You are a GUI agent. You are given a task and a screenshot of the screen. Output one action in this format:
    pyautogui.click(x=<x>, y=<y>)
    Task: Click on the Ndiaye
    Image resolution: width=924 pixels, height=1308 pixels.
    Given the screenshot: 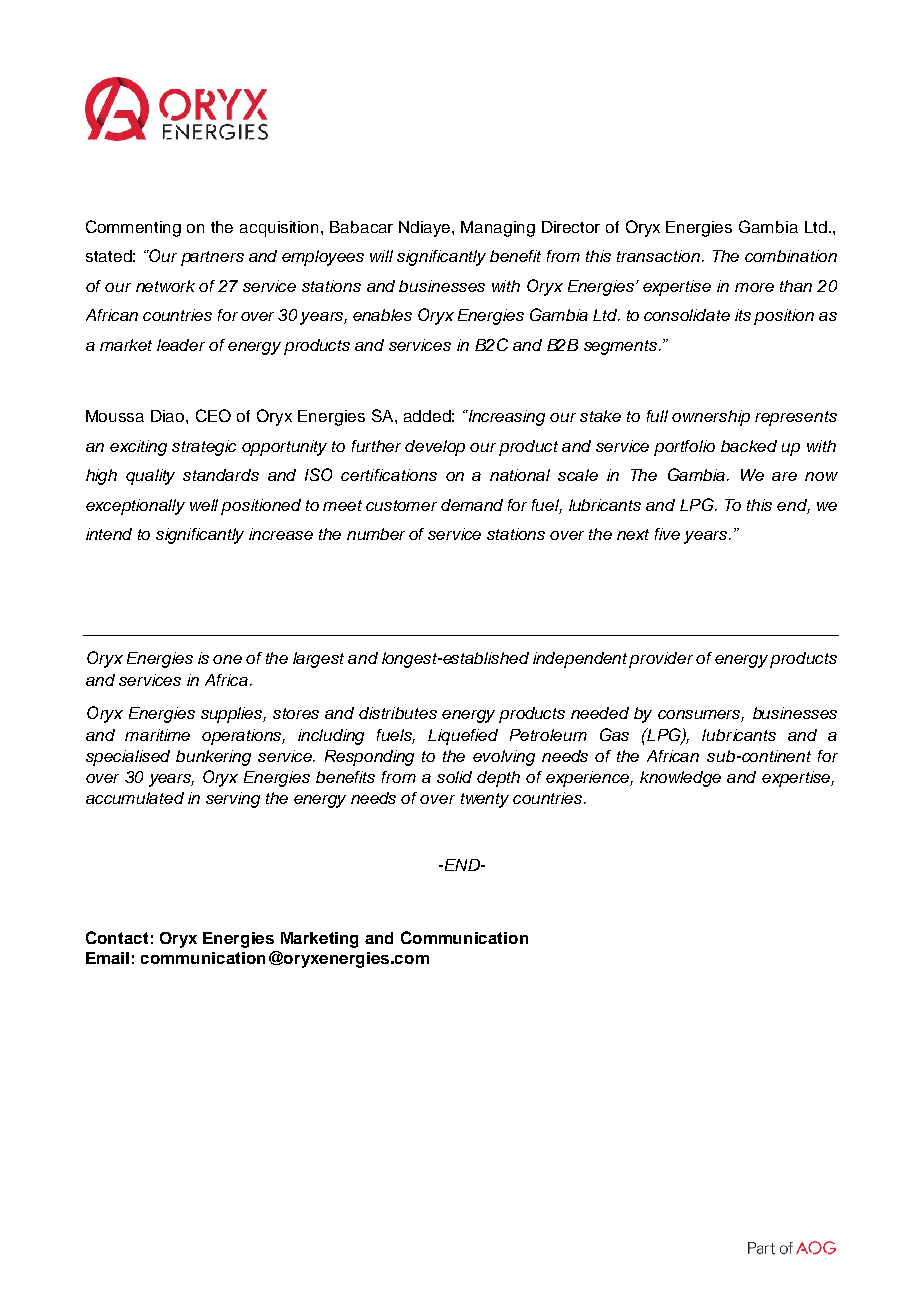 What is the action you would take?
    pyautogui.click(x=426, y=229)
